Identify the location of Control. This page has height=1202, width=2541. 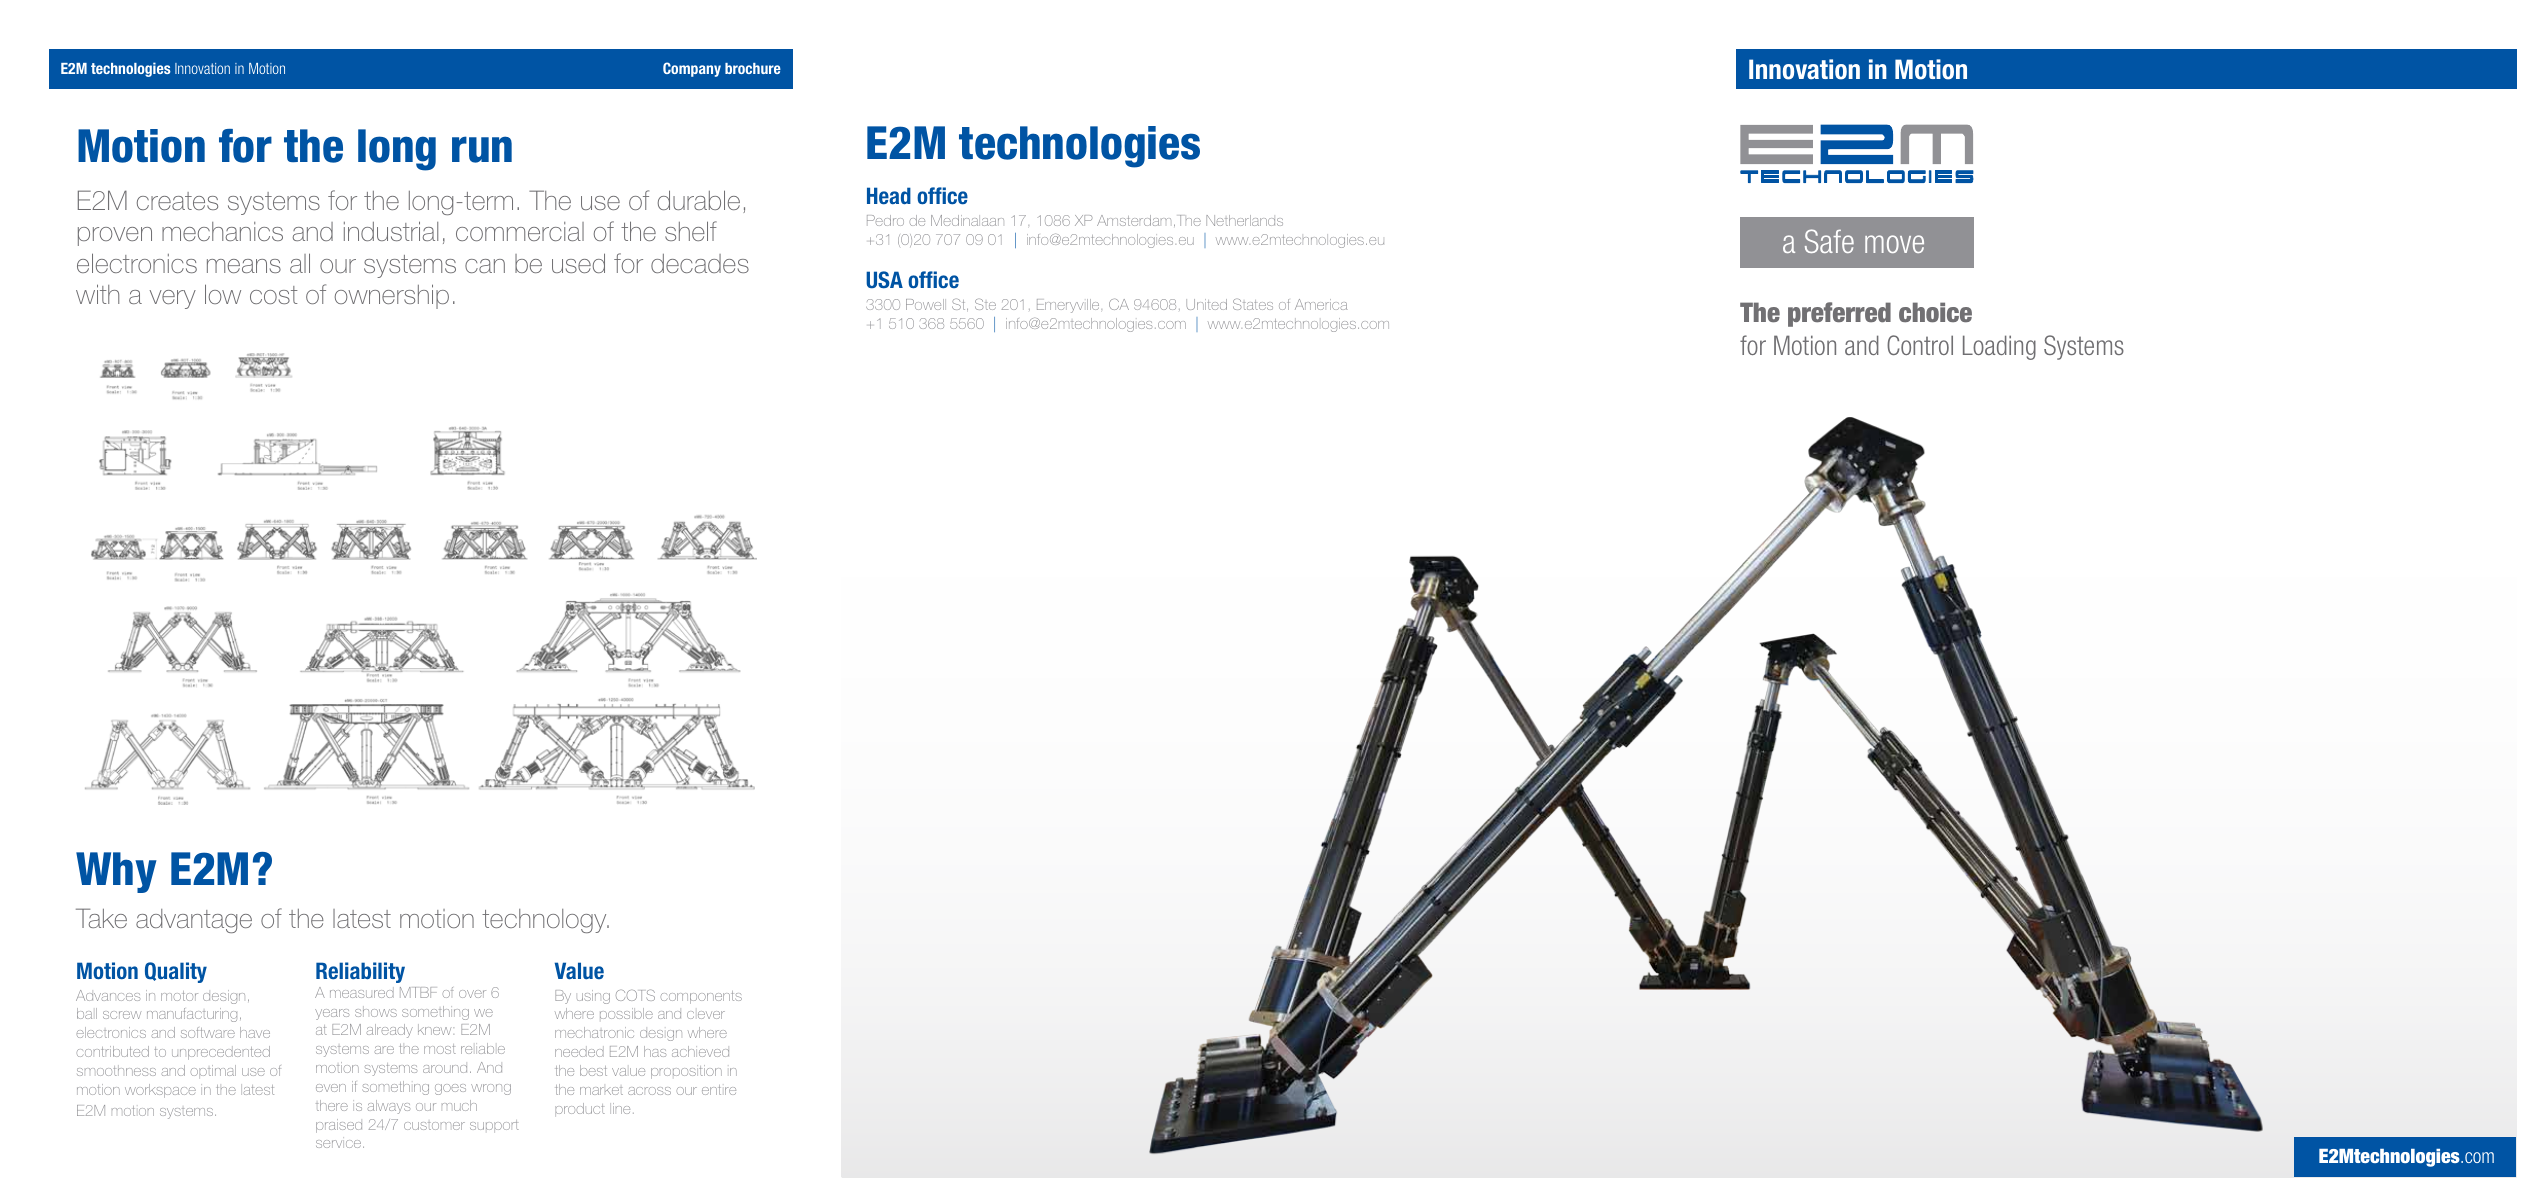
(1920, 345).
